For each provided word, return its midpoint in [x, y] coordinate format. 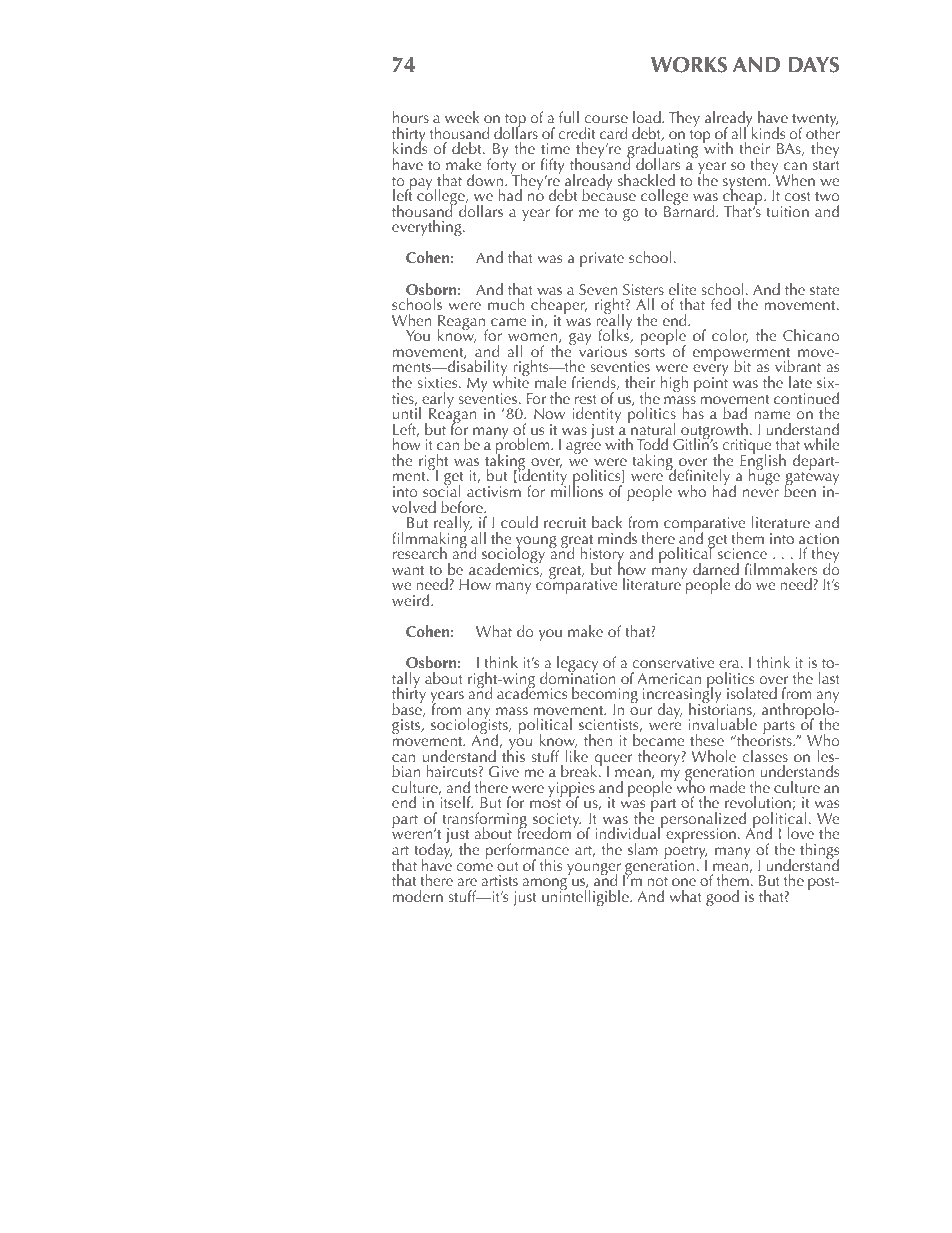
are [467, 882]
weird [412, 600]
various [603, 350]
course [606, 119]
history [602, 556]
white [511, 381]
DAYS [814, 65]
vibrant [798, 366]
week [462, 117]
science [742, 553]
